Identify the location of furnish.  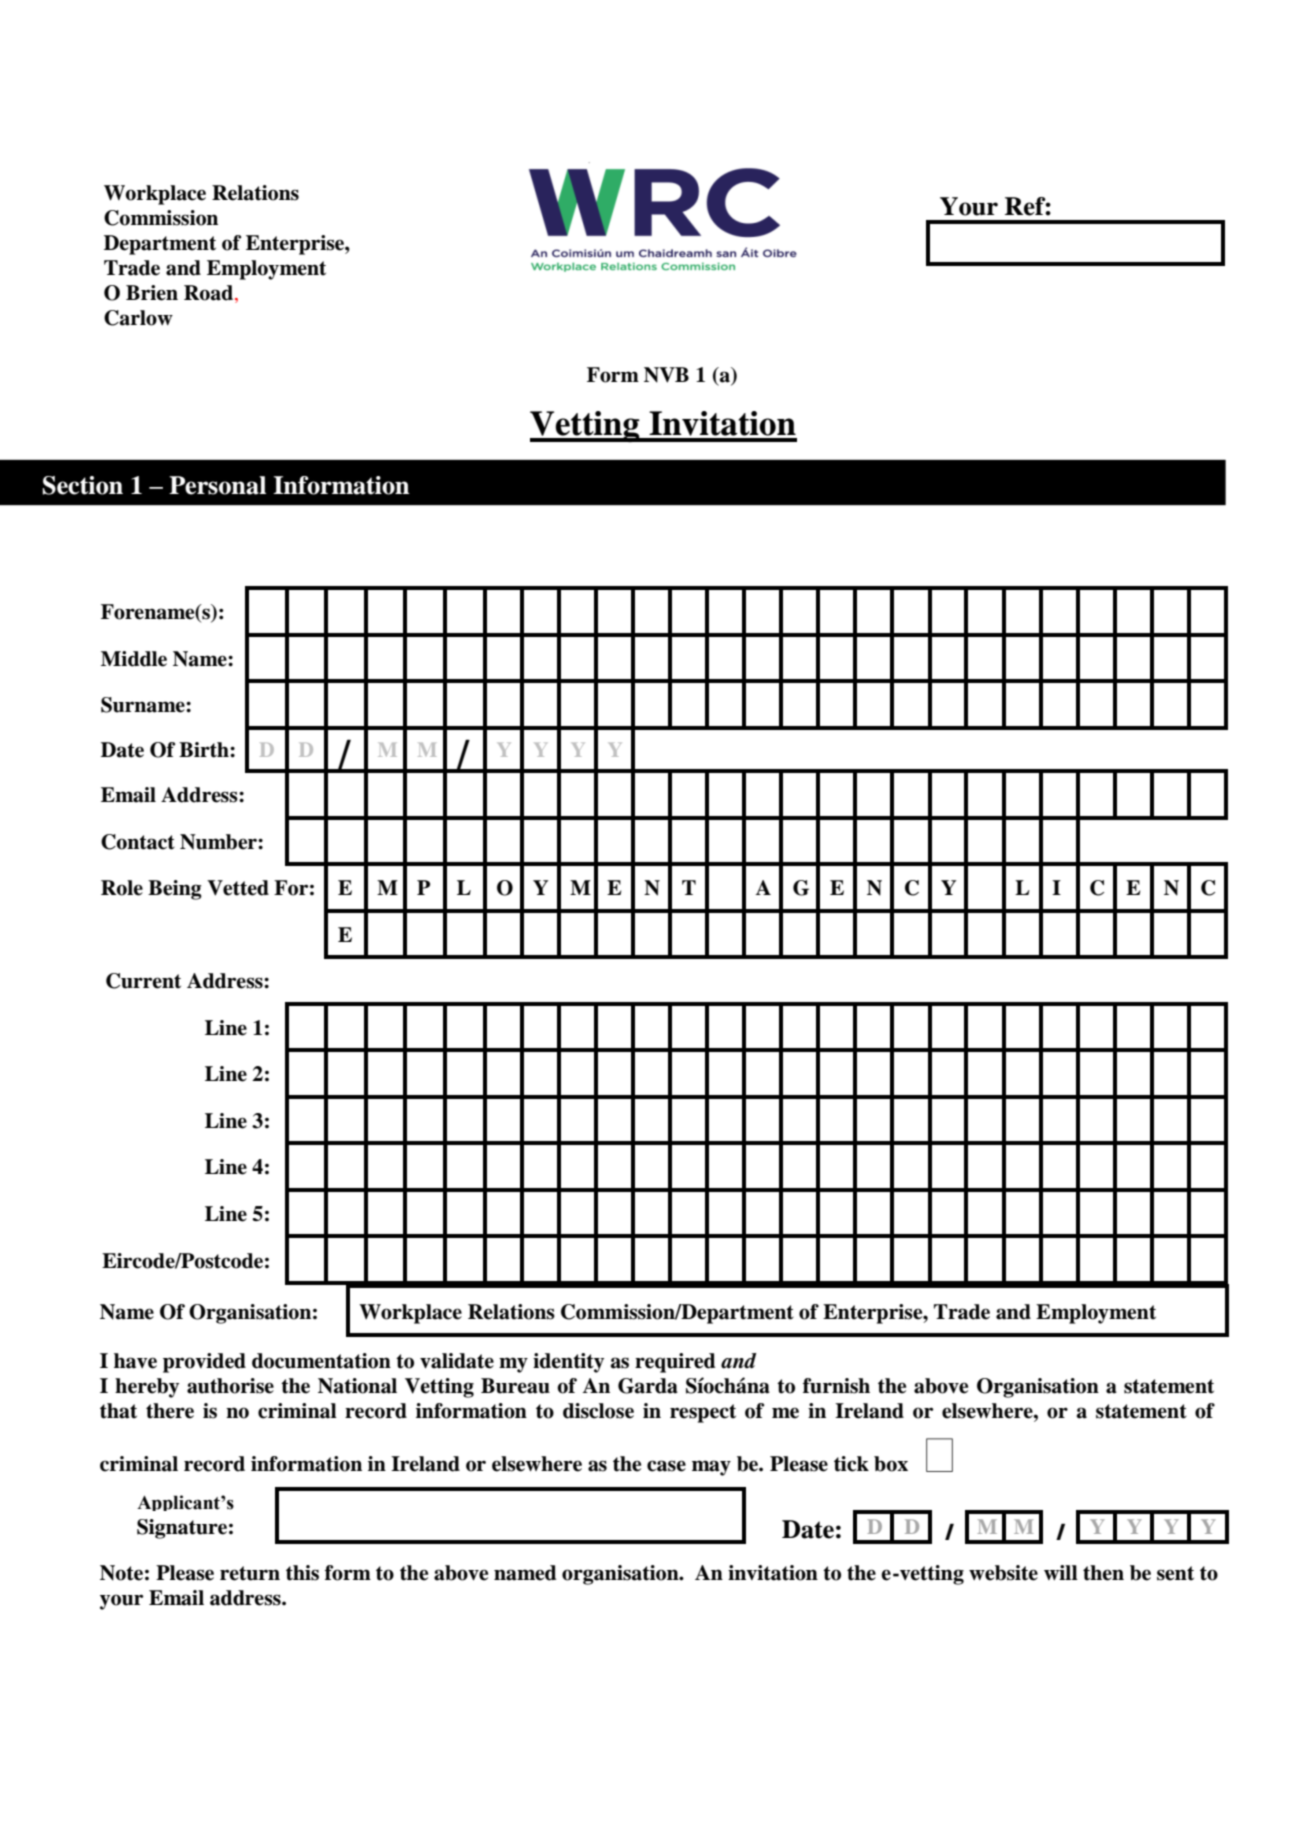
(836, 1386).
